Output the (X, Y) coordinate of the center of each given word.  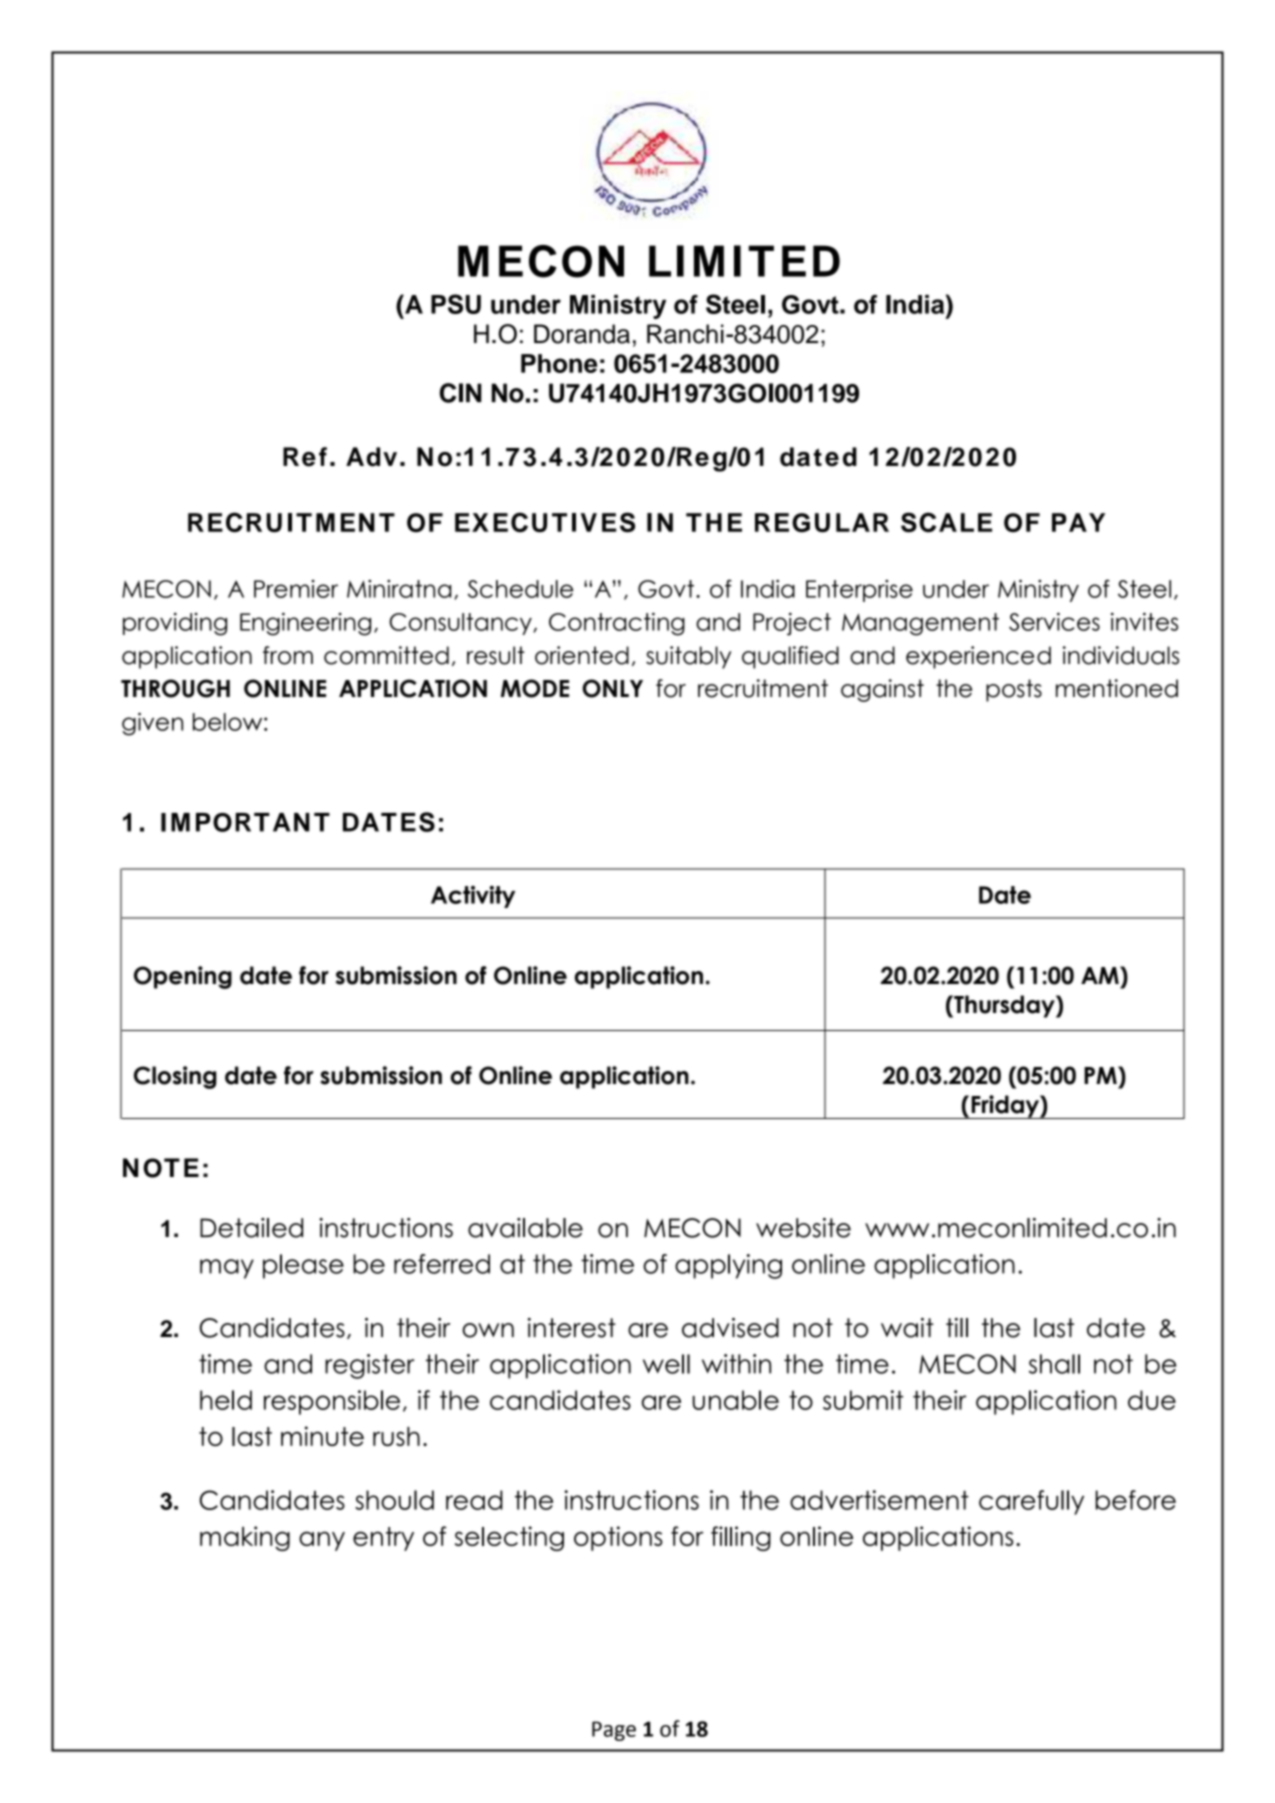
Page (614, 1731)
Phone (559, 363)
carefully (1031, 1502)
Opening (183, 977)
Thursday (1004, 1006)
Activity (473, 896)
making (245, 1538)
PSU (456, 304)
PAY (1078, 522)
